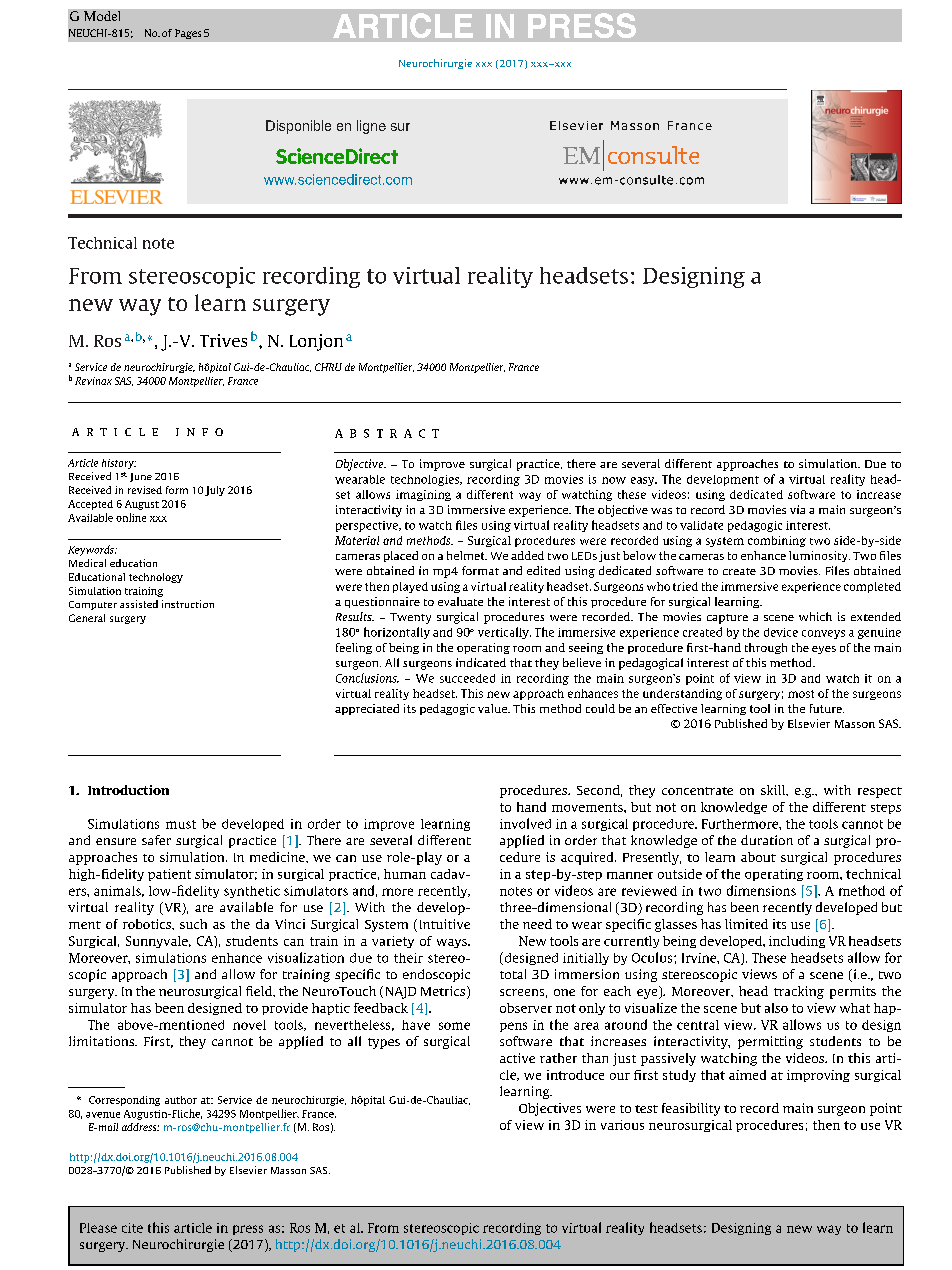 This screenshot has width=952, height=1270. I want to click on vertically, so click(504, 633).
